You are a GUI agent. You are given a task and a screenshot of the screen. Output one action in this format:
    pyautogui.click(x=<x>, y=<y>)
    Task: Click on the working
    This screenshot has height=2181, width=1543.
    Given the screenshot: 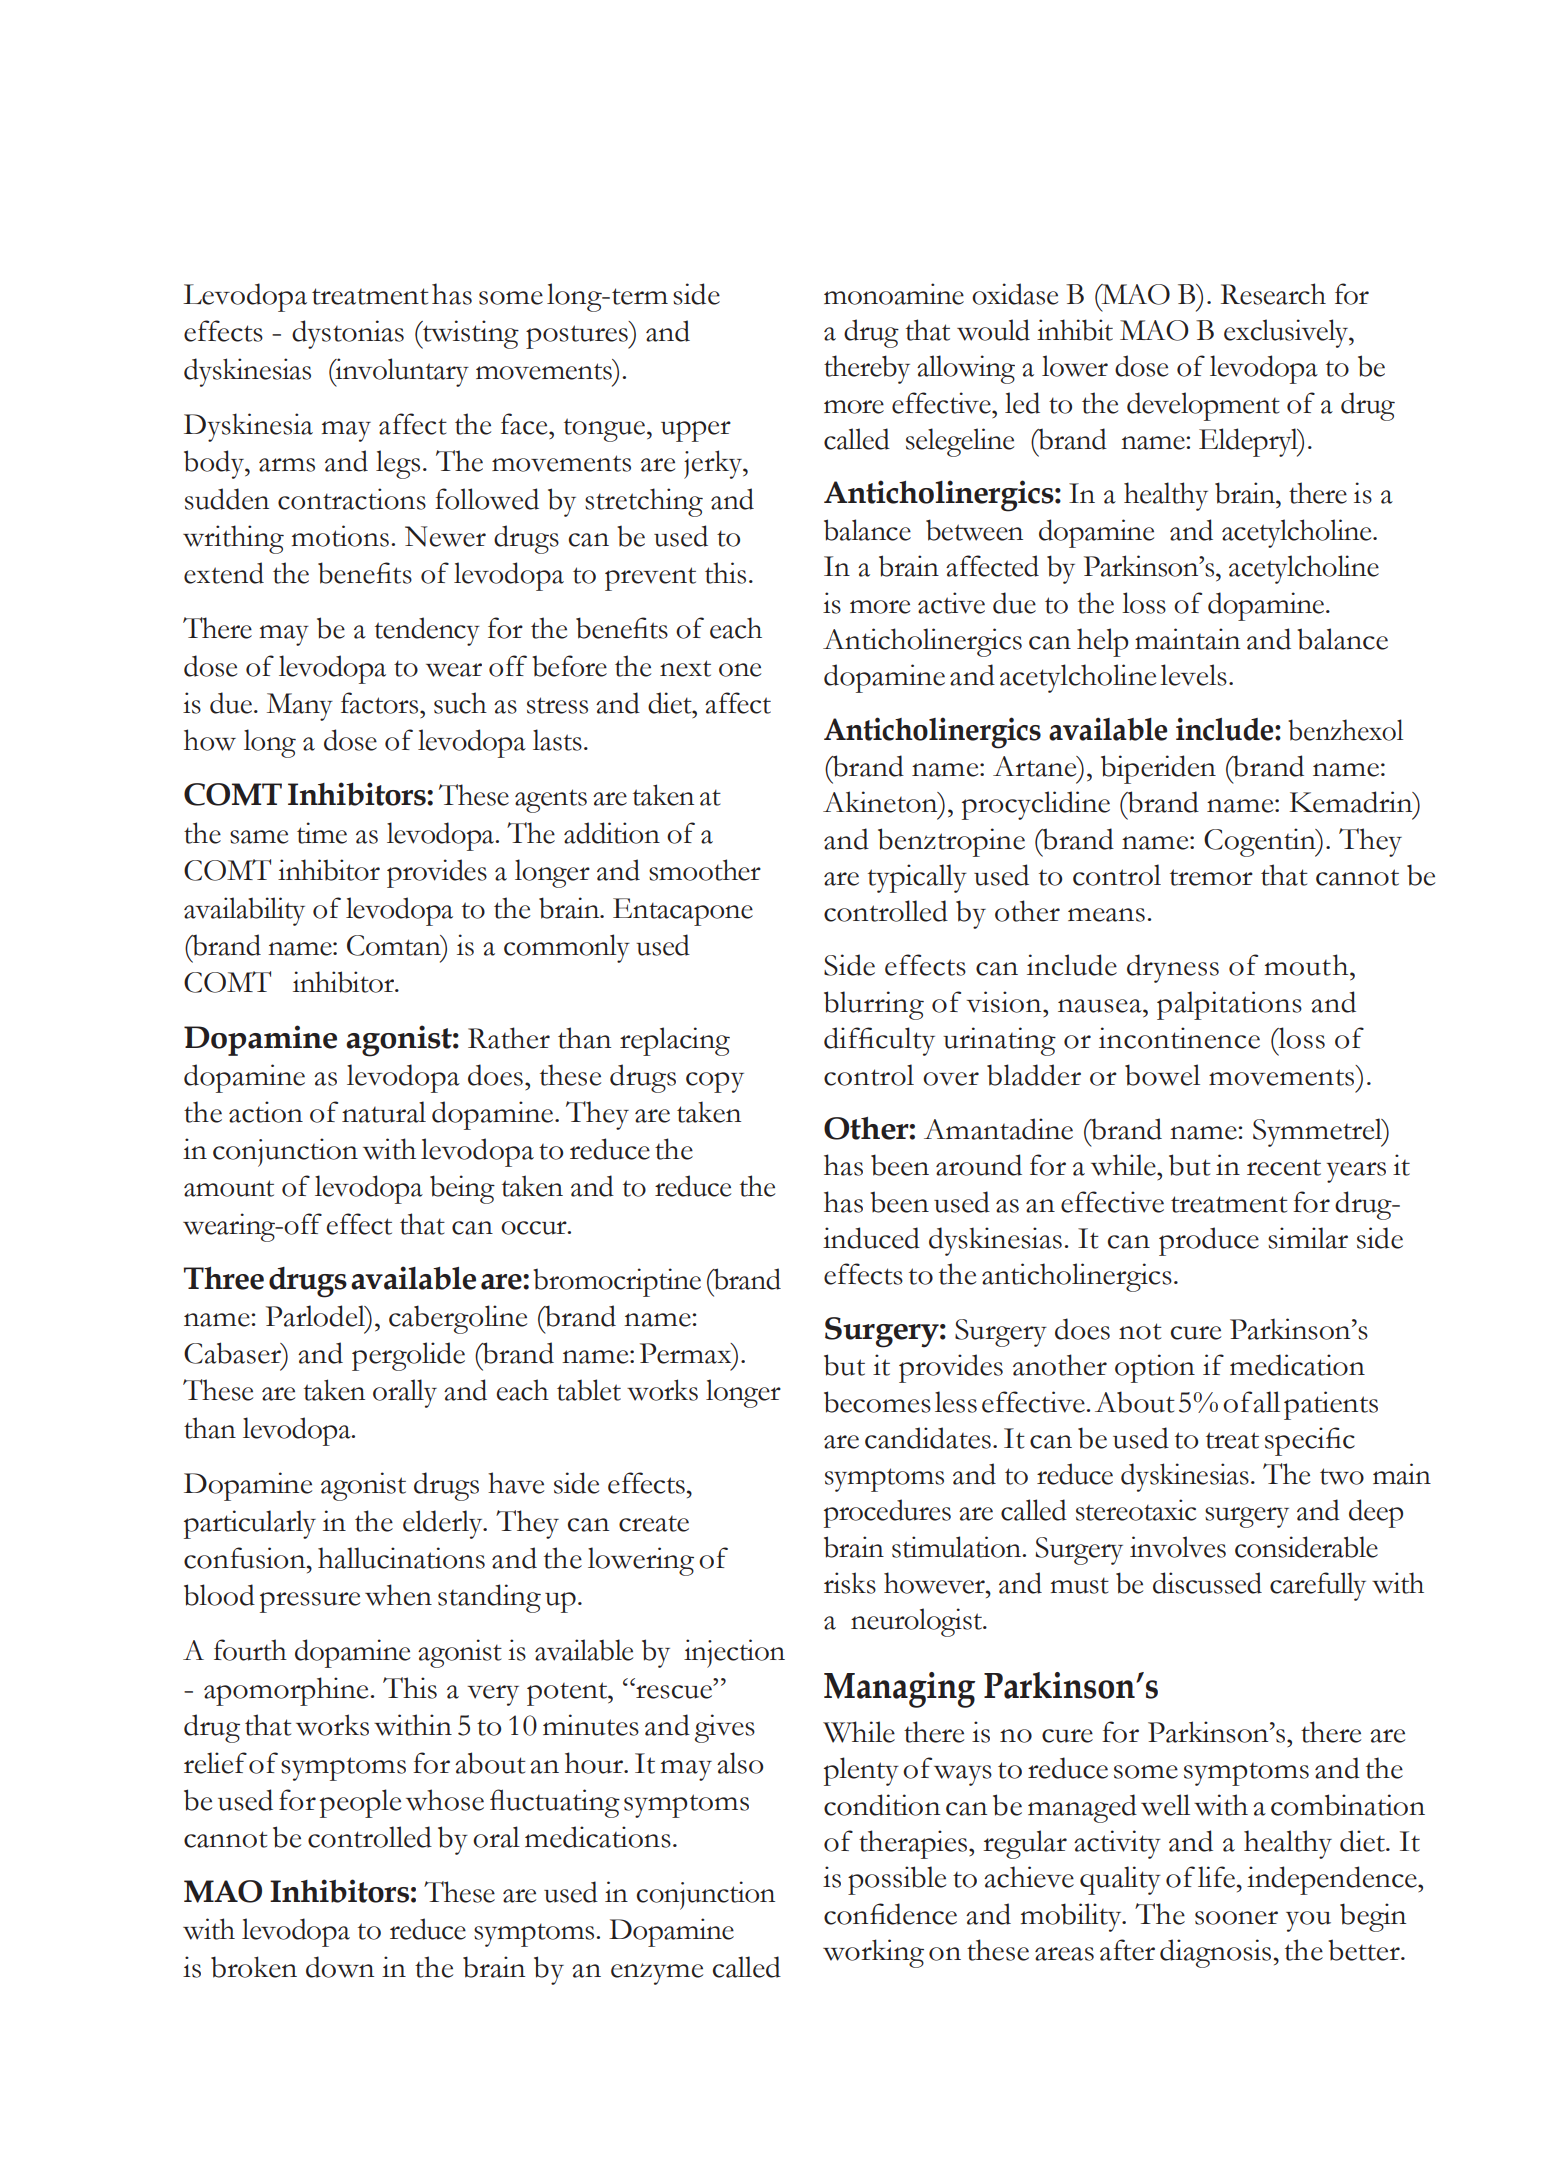 What is the action you would take?
    pyautogui.click(x=873, y=1953)
